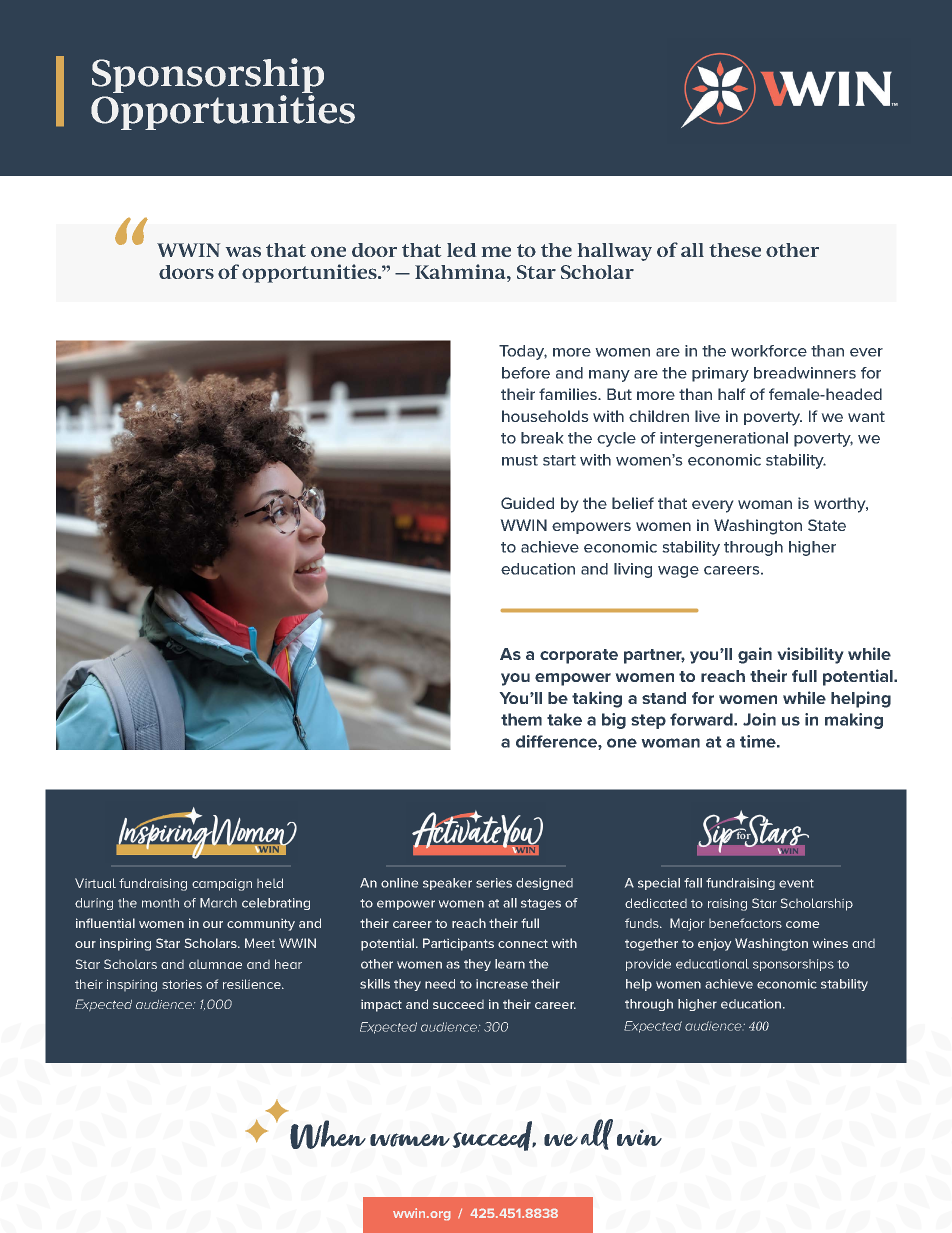  What do you see at coordinates (494, 883) in the screenshot?
I see `series` at bounding box center [494, 883].
